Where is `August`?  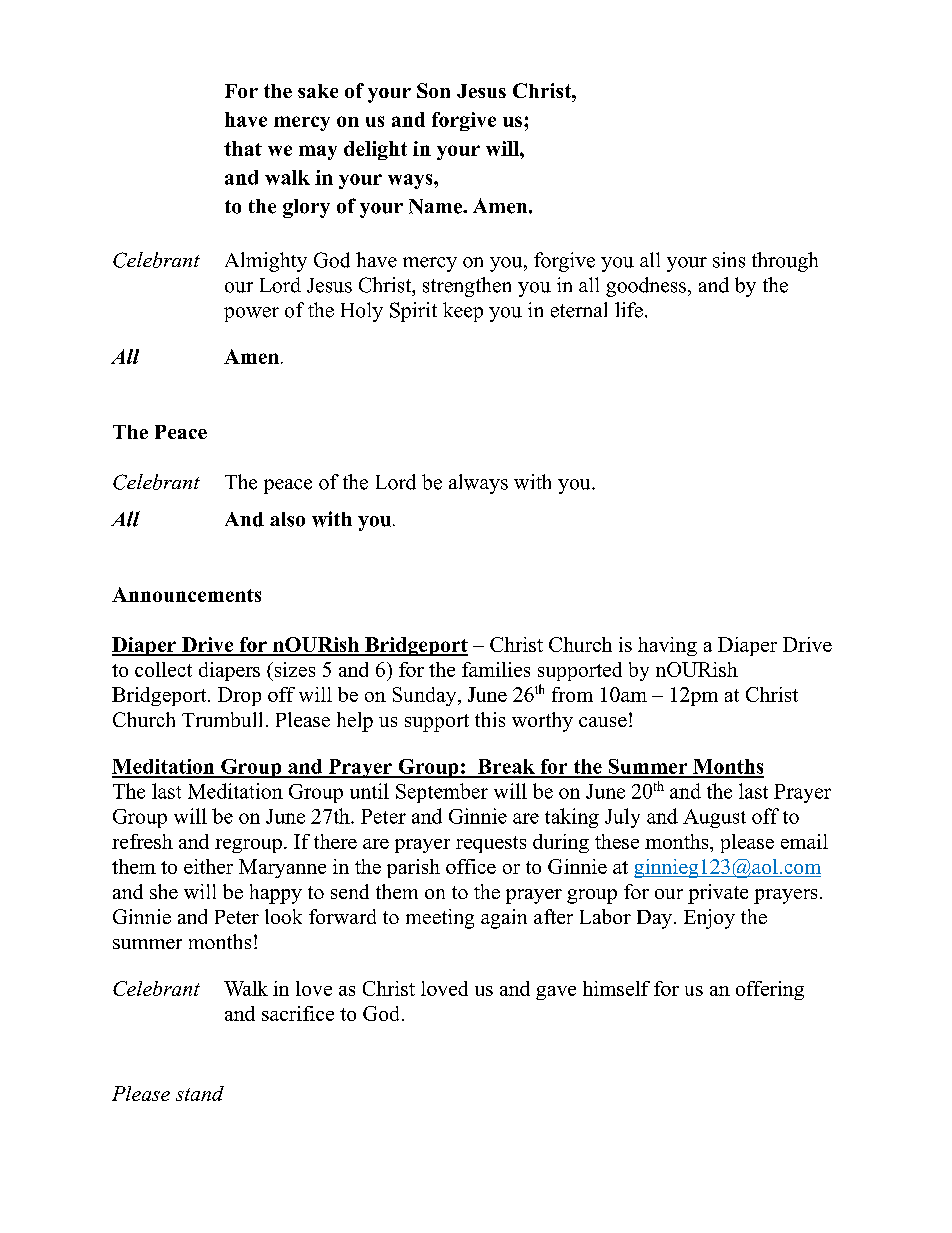
August is located at coordinates (714, 818).
